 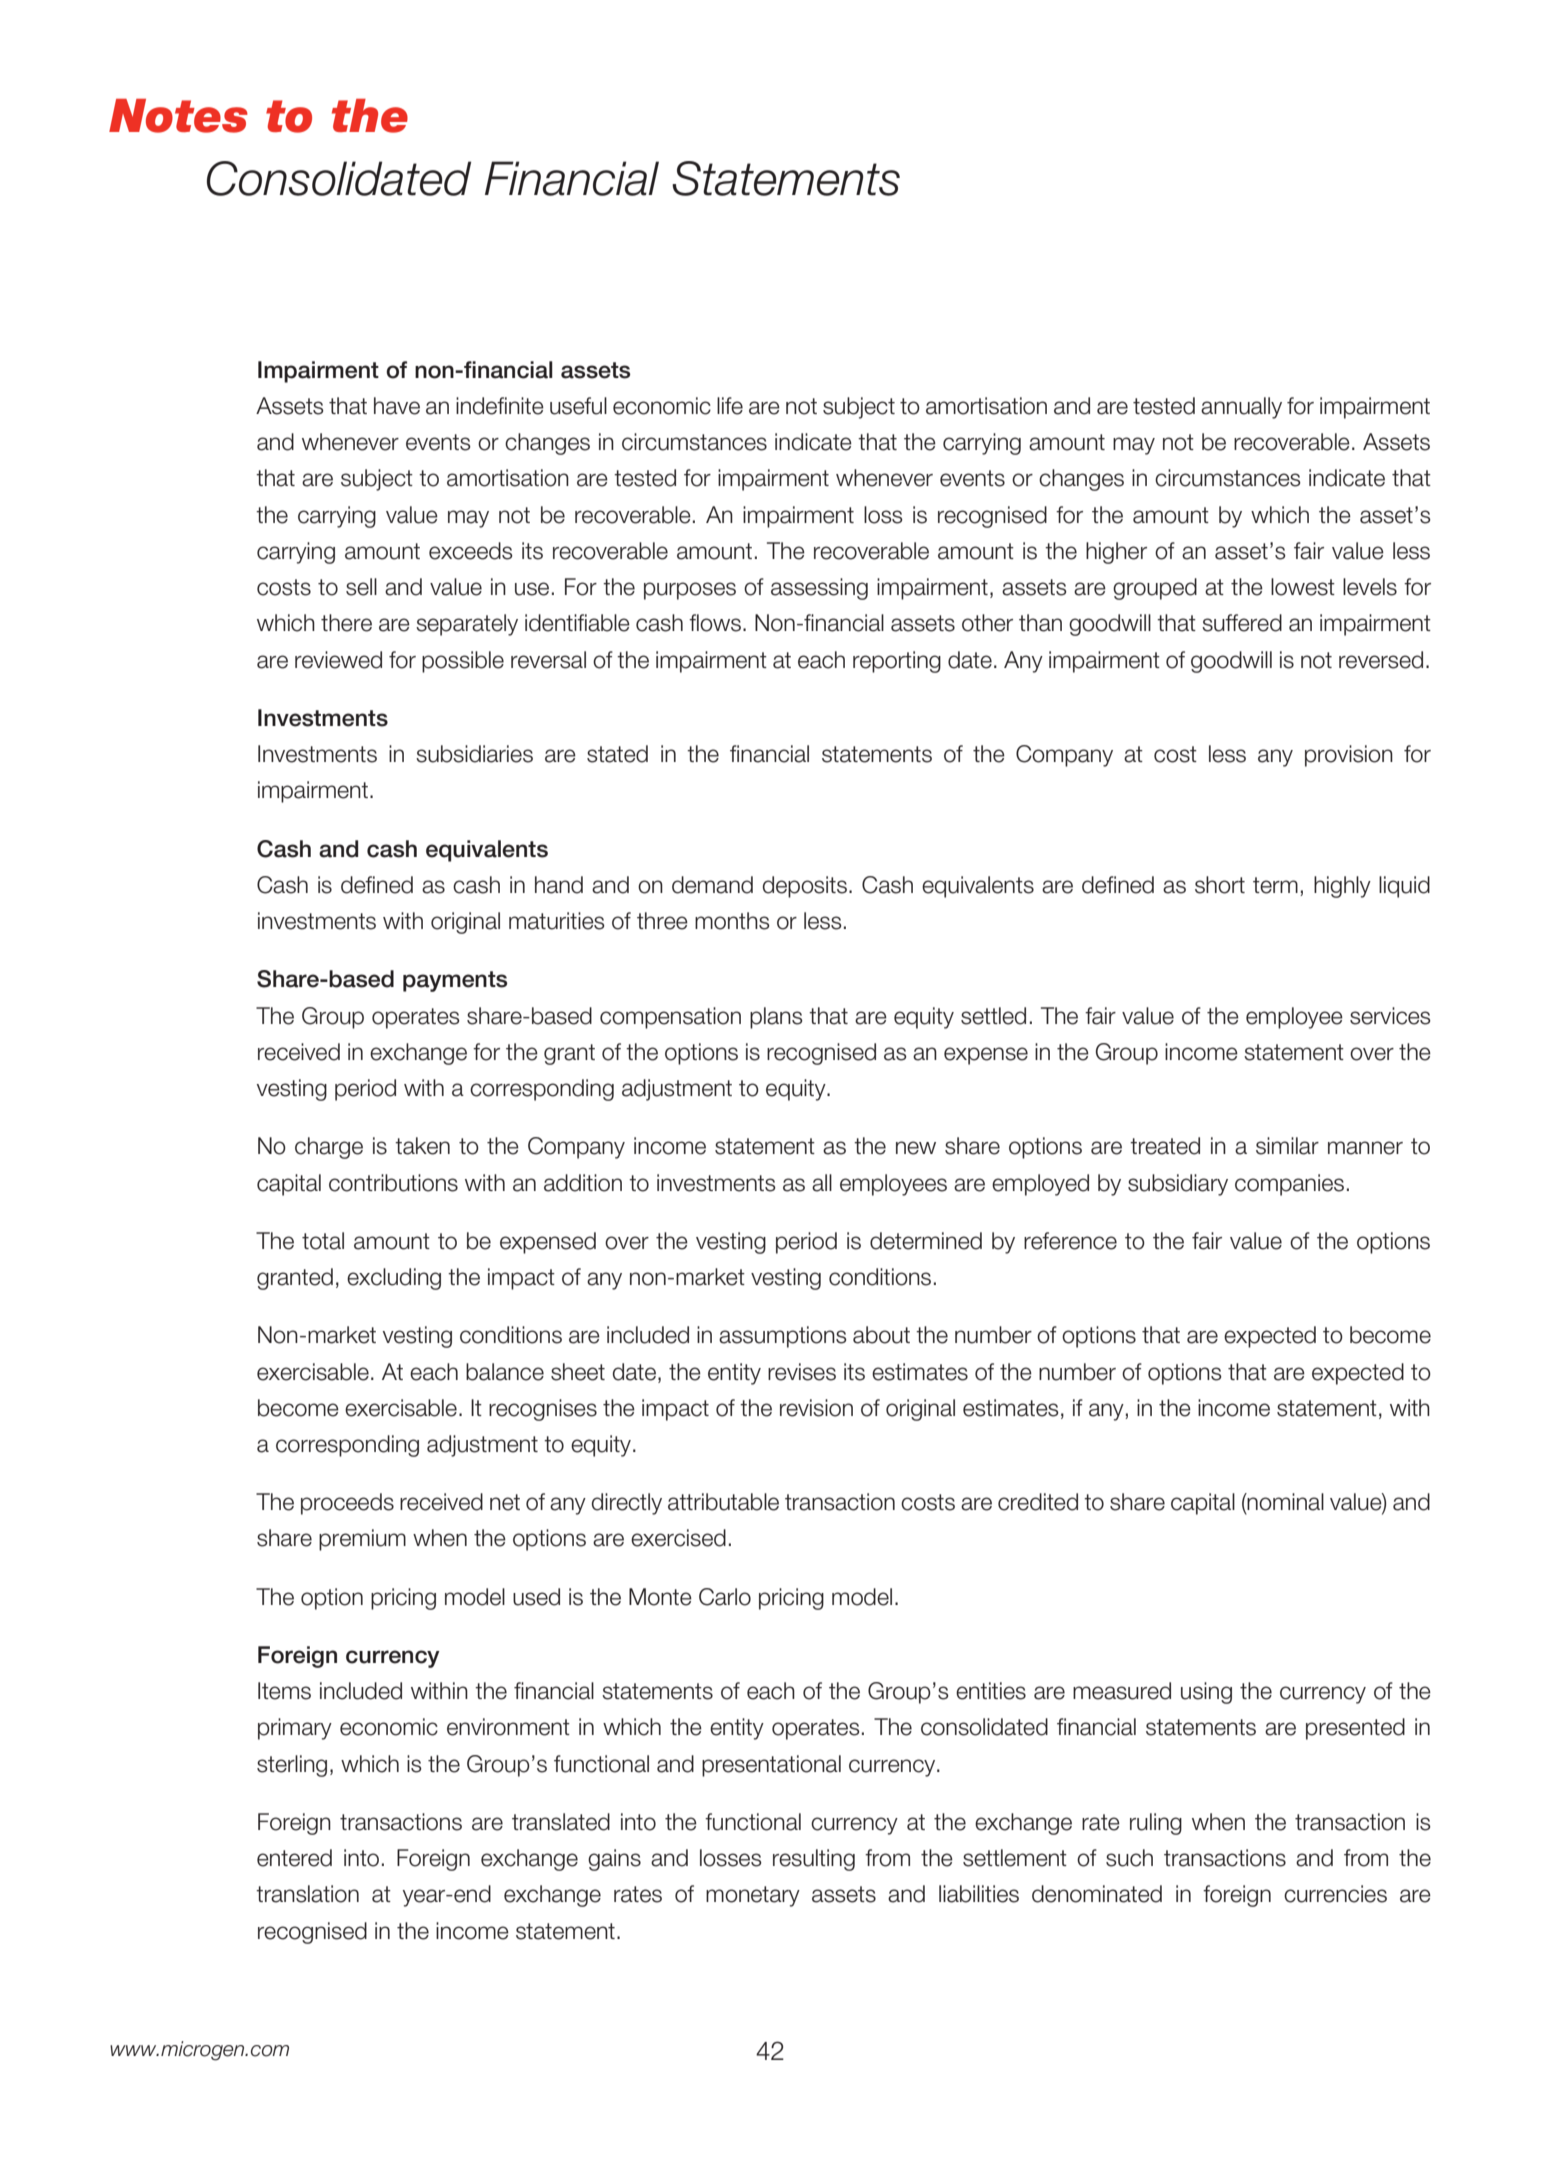 What do you see at coordinates (814, 1860) in the screenshot?
I see `resulting` at bounding box center [814, 1860].
